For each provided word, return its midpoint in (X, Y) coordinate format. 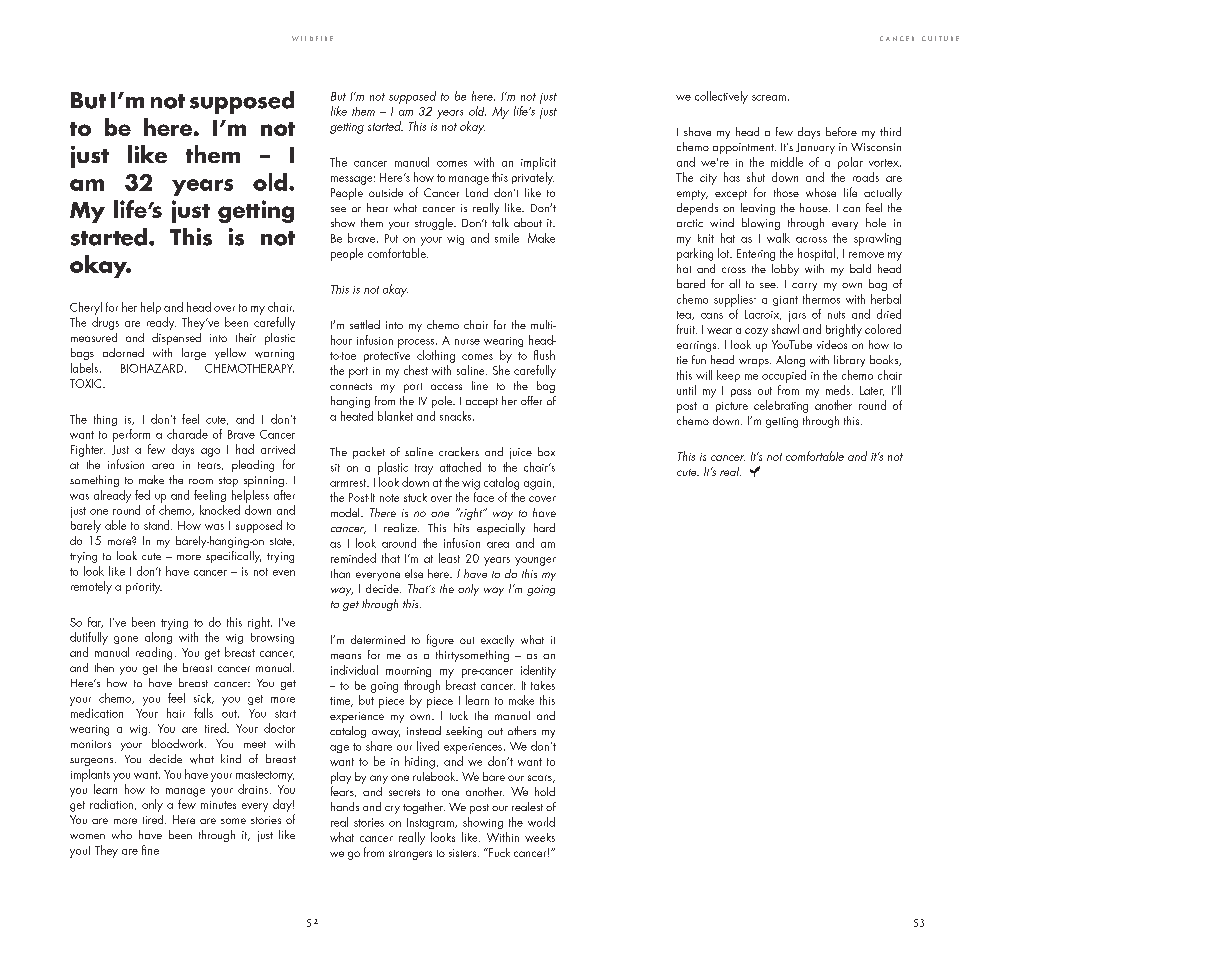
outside (386, 192)
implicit (538, 163)
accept (482, 403)
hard (544, 527)
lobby (785, 270)
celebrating (781, 406)
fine (150, 850)
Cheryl (86, 308)
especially (501, 529)
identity (538, 671)
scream (769, 98)
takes (543, 685)
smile (507, 238)
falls (203, 713)
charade (187, 434)
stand (158, 525)
